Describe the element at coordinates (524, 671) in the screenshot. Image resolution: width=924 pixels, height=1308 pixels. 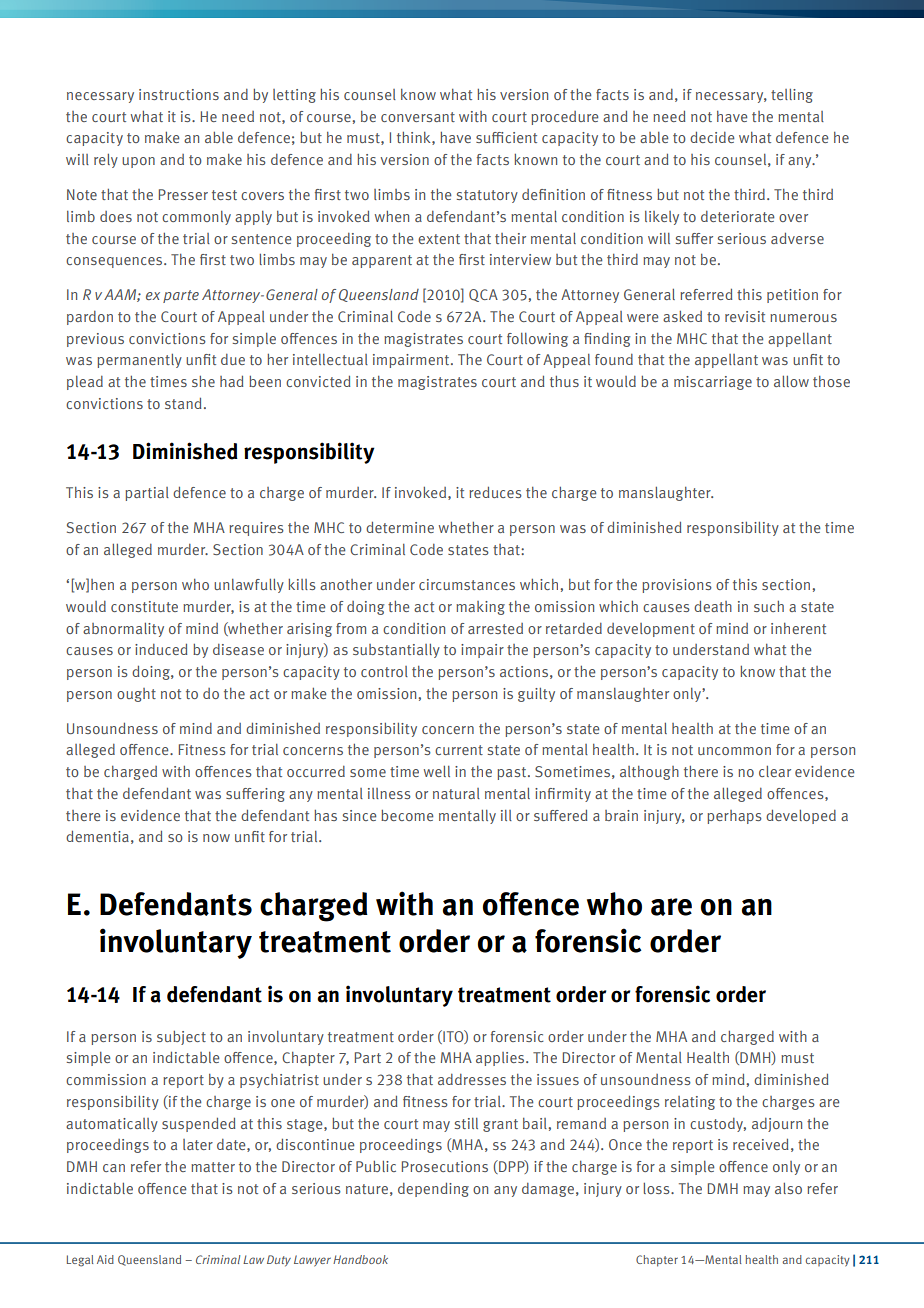
I see `actions` at that location.
